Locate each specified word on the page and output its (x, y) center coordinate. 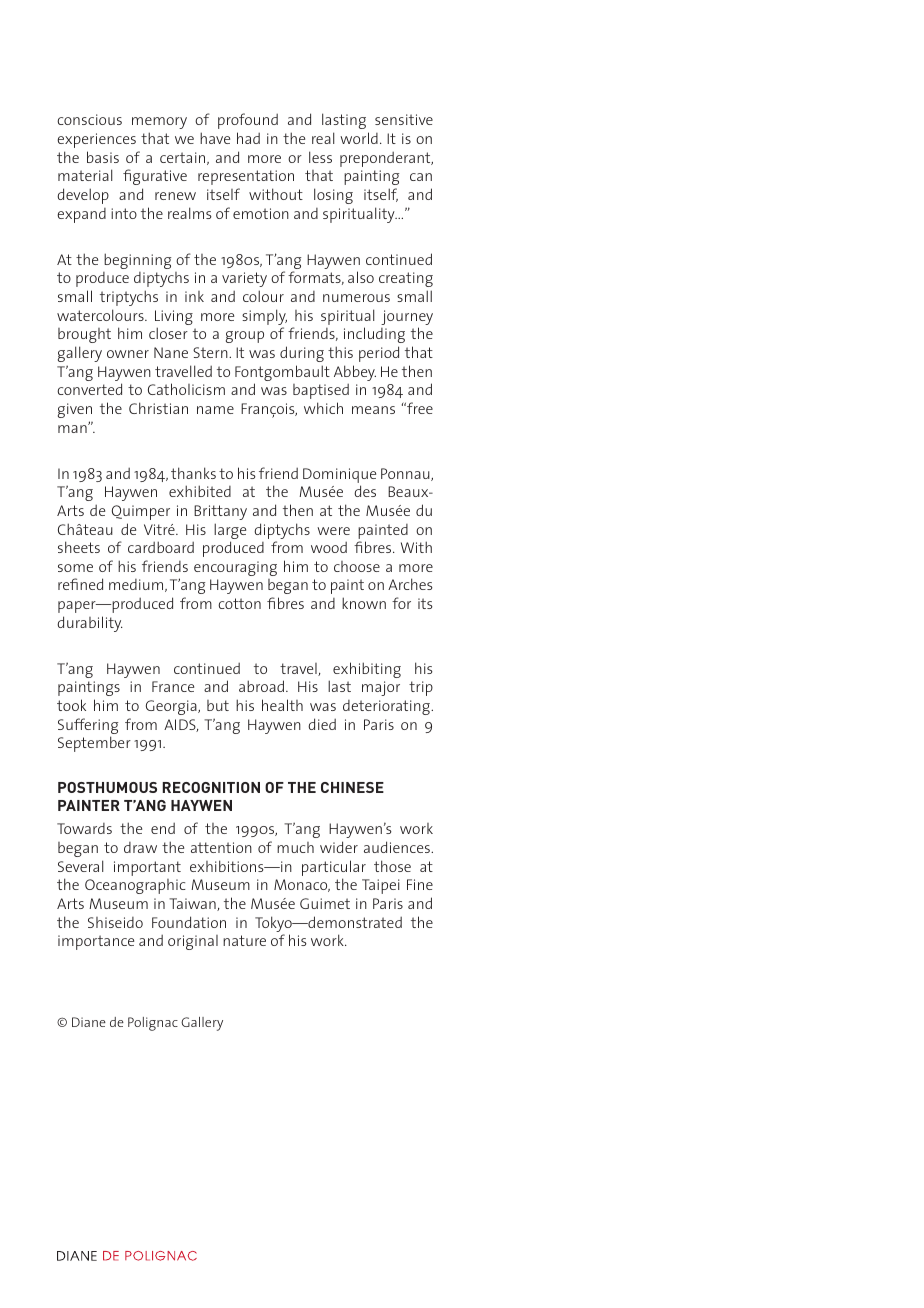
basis (103, 157)
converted (89, 389)
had (248, 138)
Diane (89, 1022)
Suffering (88, 727)
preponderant (386, 159)
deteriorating (387, 707)
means (373, 410)
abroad (261, 686)
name (215, 410)
